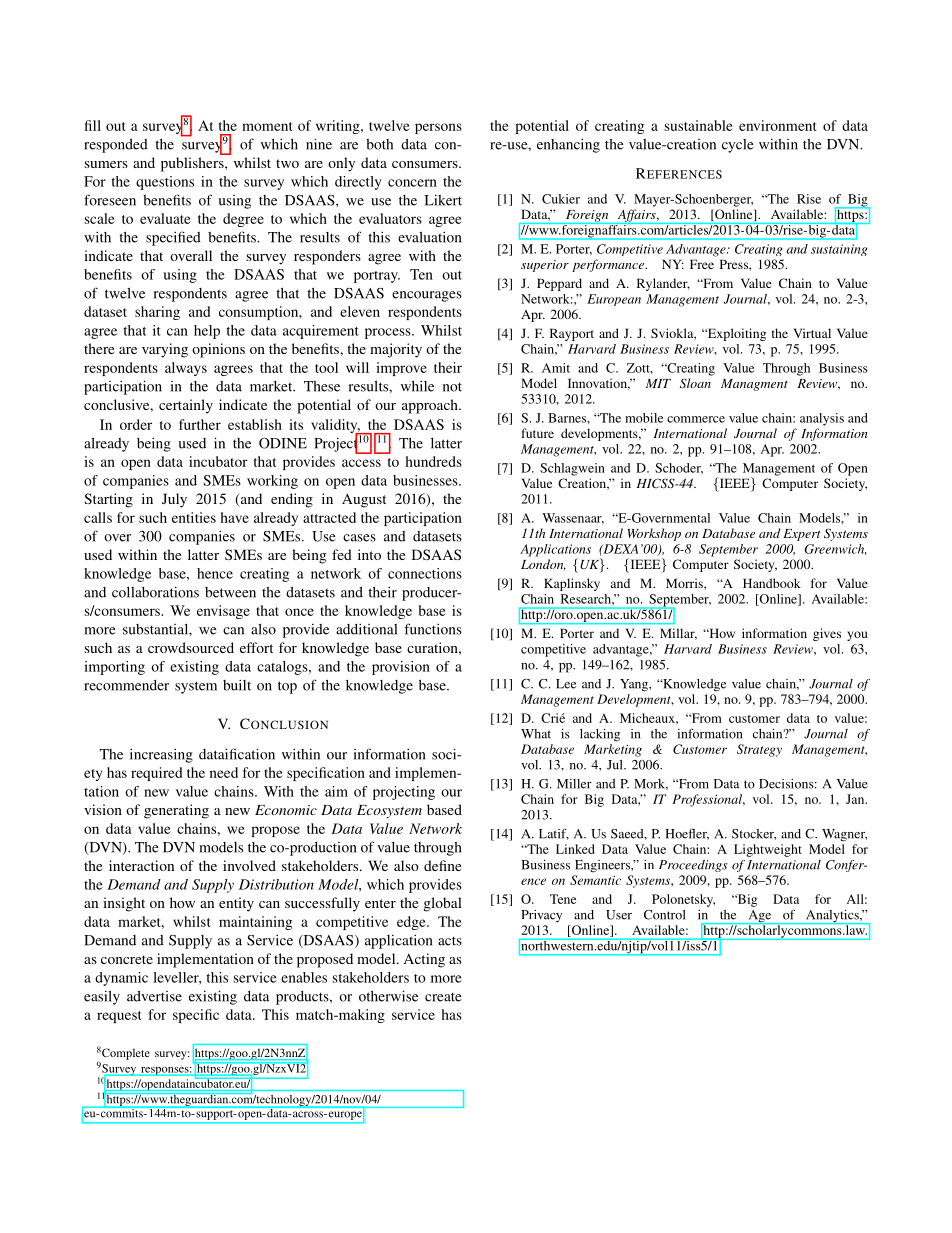 The image size is (952, 1233). I want to click on questions, so click(165, 183).
